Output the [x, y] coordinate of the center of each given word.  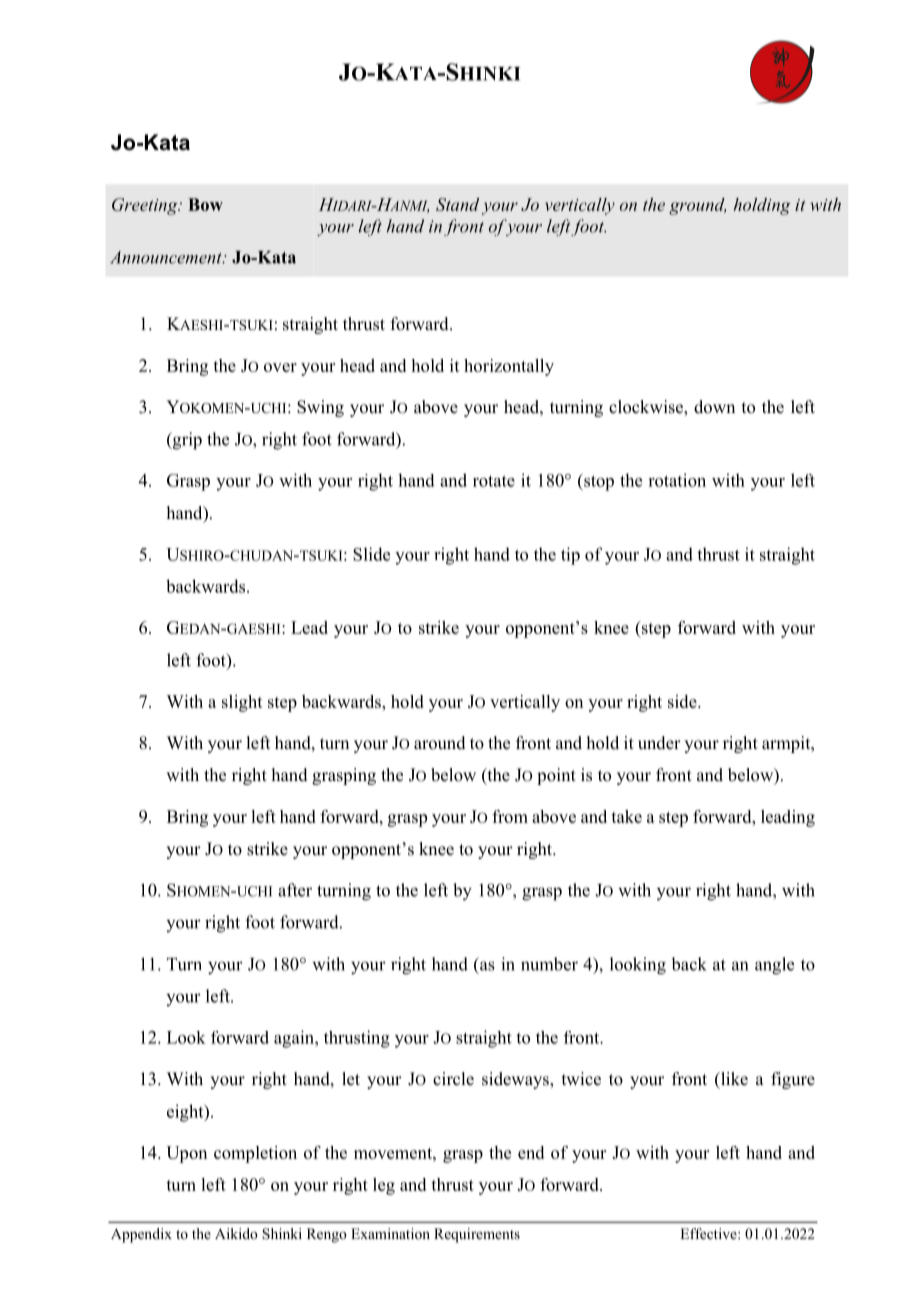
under [659, 743]
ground [697, 206]
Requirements [477, 1235]
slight [242, 703]
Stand [457, 204]
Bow [205, 204]
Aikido [236, 1233]
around [440, 743]
